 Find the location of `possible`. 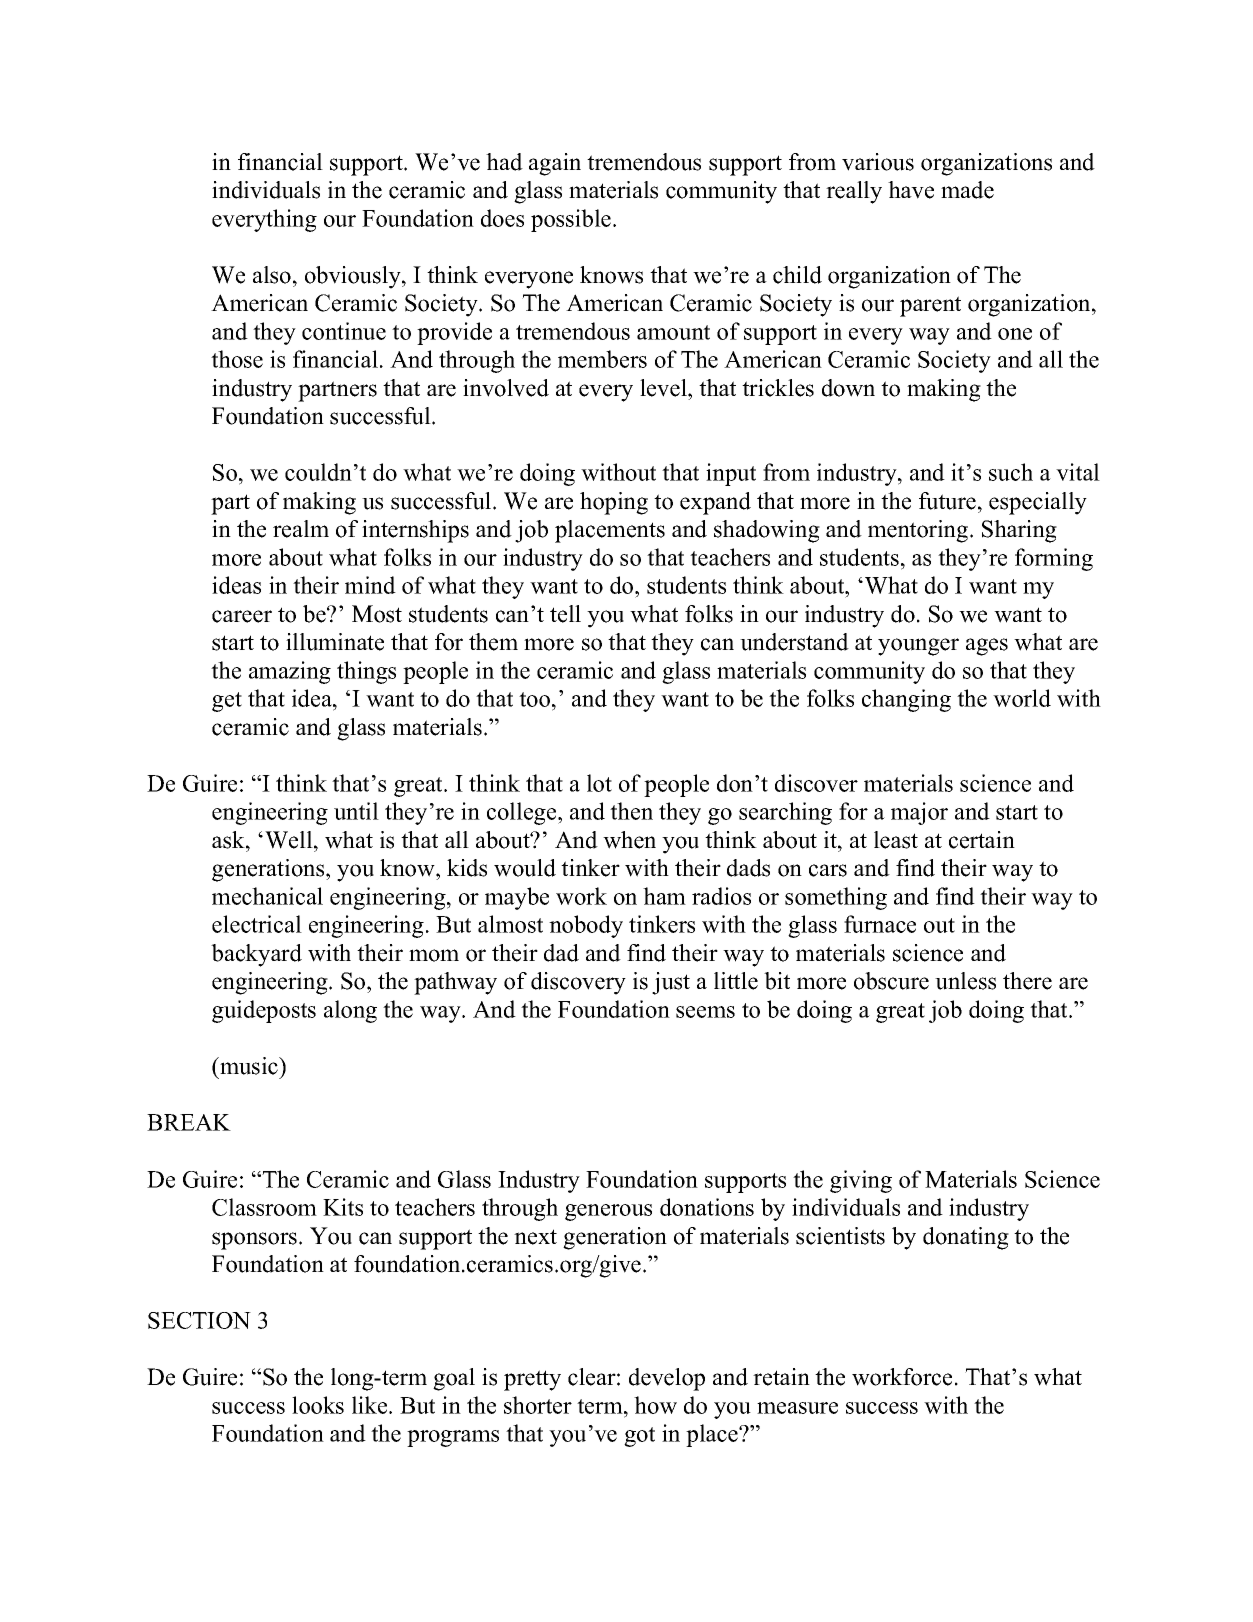

possible is located at coordinates (572, 220).
